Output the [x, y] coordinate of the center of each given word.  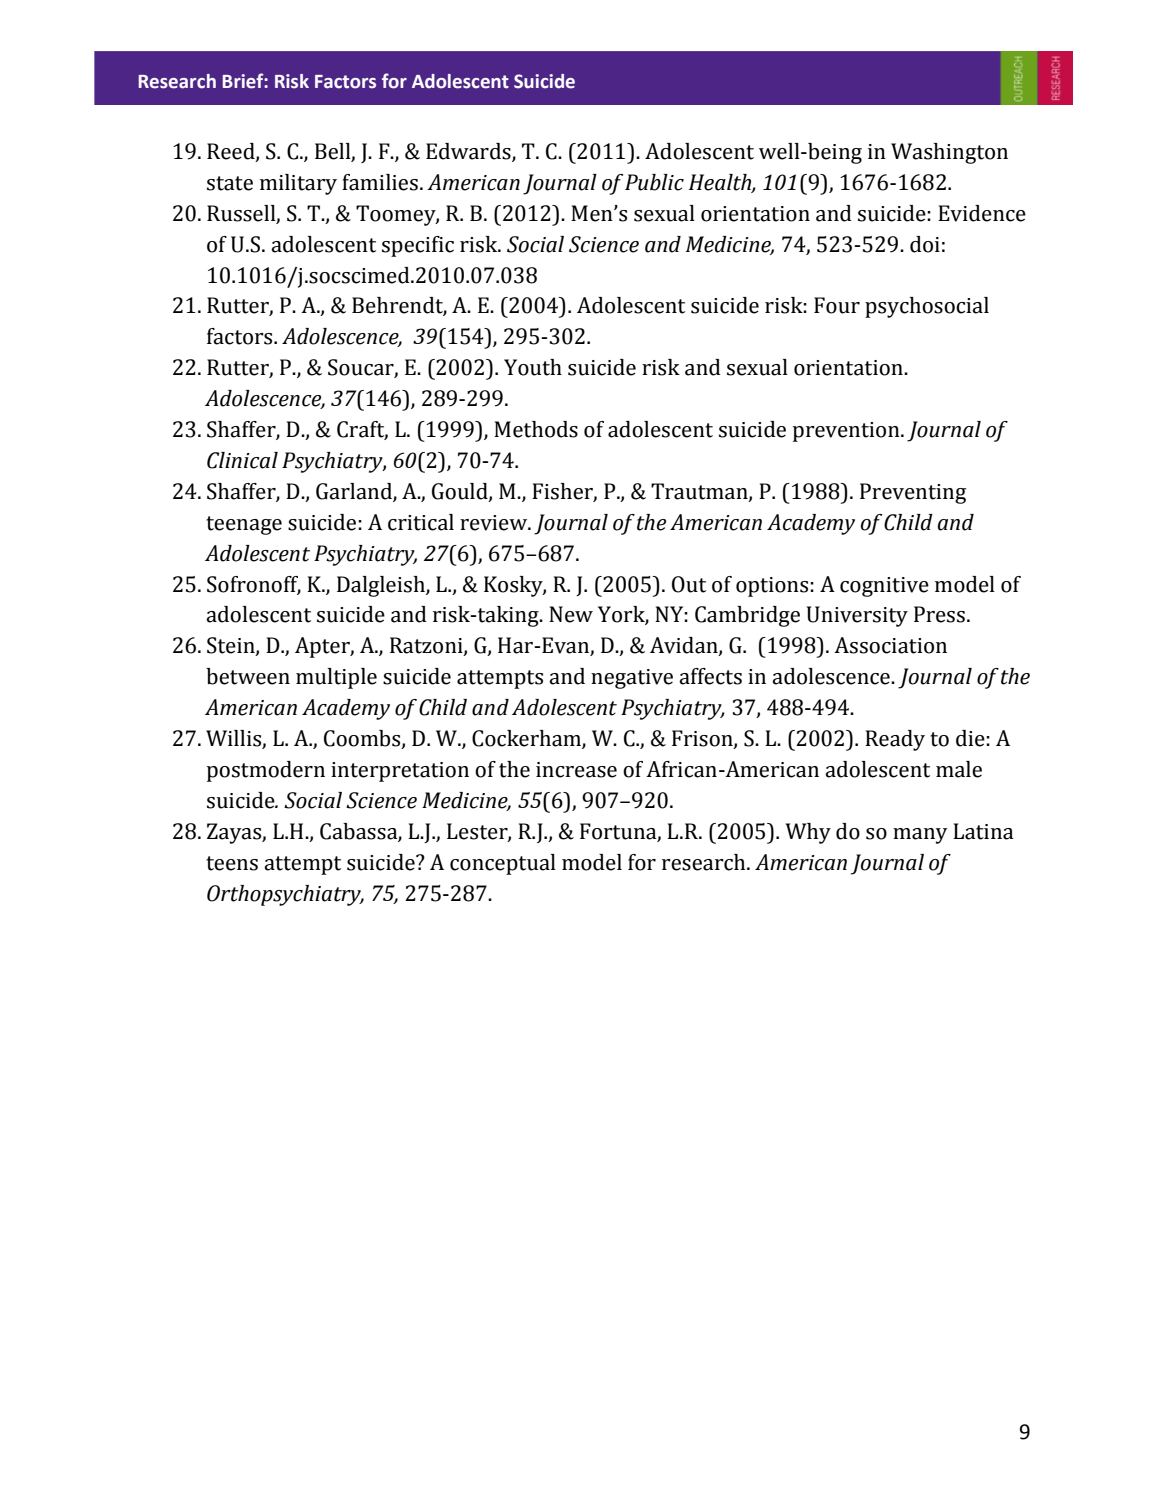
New [571, 614]
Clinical [242, 460]
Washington [949, 153]
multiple [336, 678]
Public [654, 182]
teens [232, 863]
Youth [533, 367]
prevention [847, 432]
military [298, 184]
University [857, 616]
